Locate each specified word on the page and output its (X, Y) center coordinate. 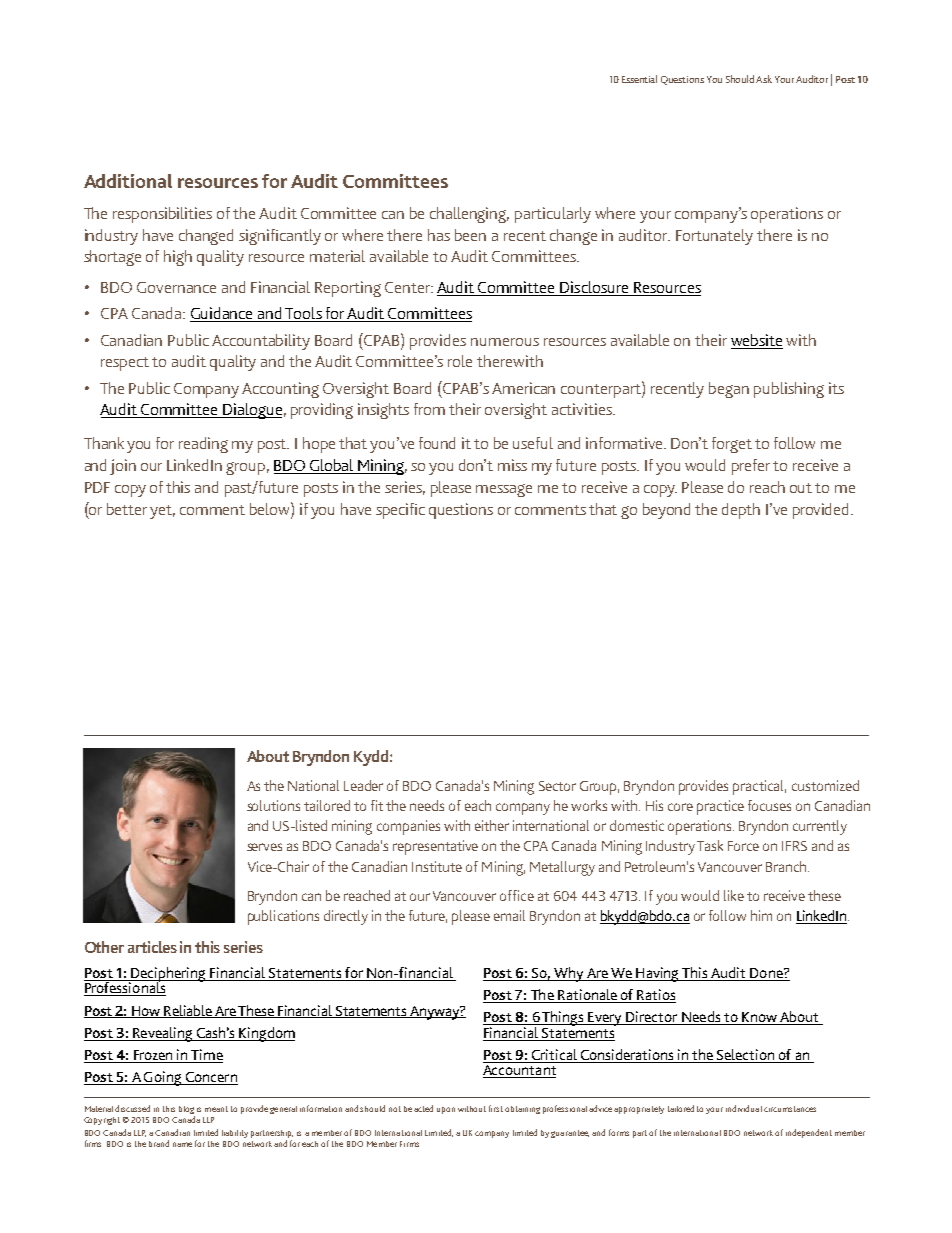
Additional (128, 181)
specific (400, 511)
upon (446, 1110)
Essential (639, 79)
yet (162, 512)
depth (741, 511)
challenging (469, 215)
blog (187, 1111)
